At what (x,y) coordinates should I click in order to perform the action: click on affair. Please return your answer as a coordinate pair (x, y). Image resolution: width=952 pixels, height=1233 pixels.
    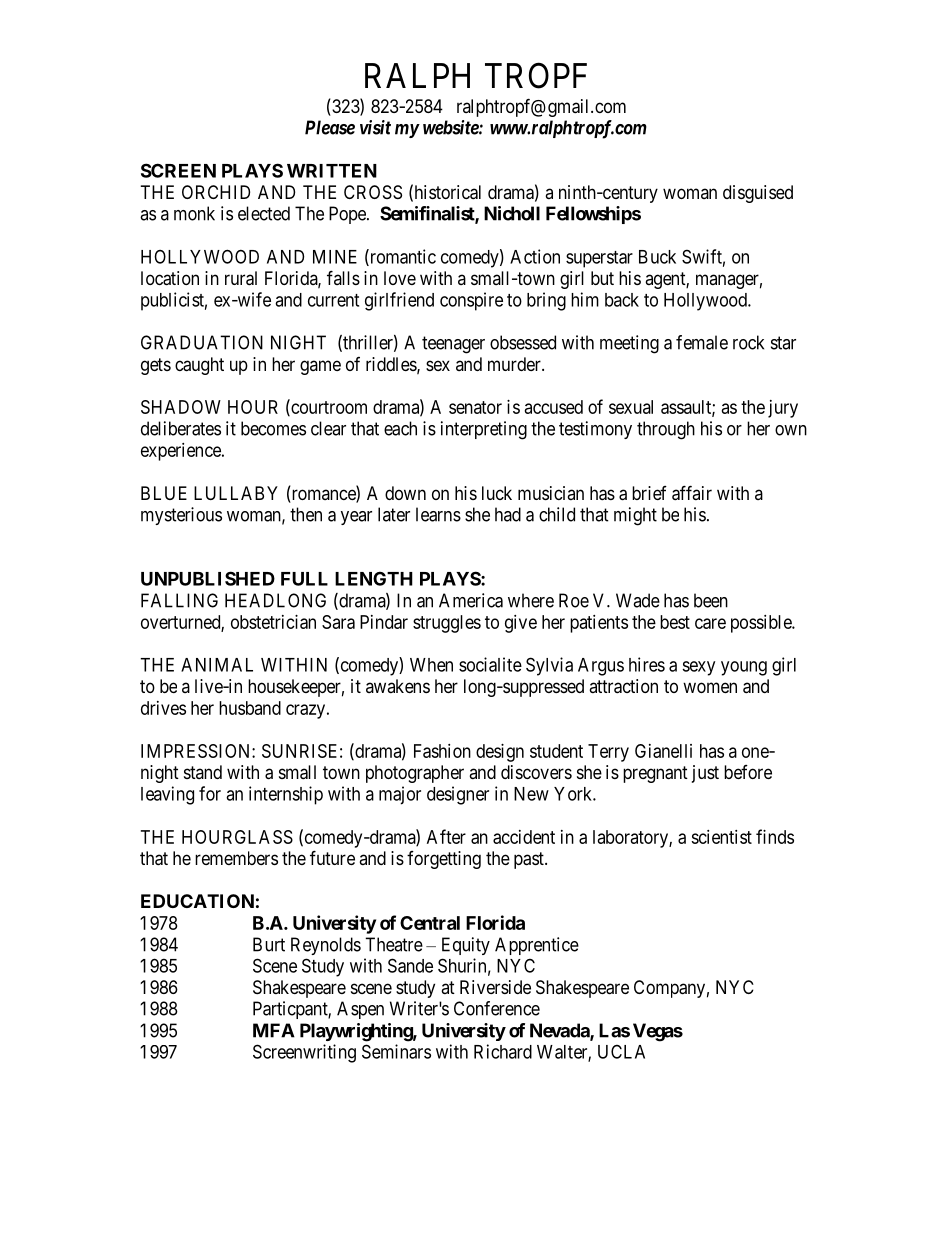
    Looking at the image, I should click on (692, 493).
